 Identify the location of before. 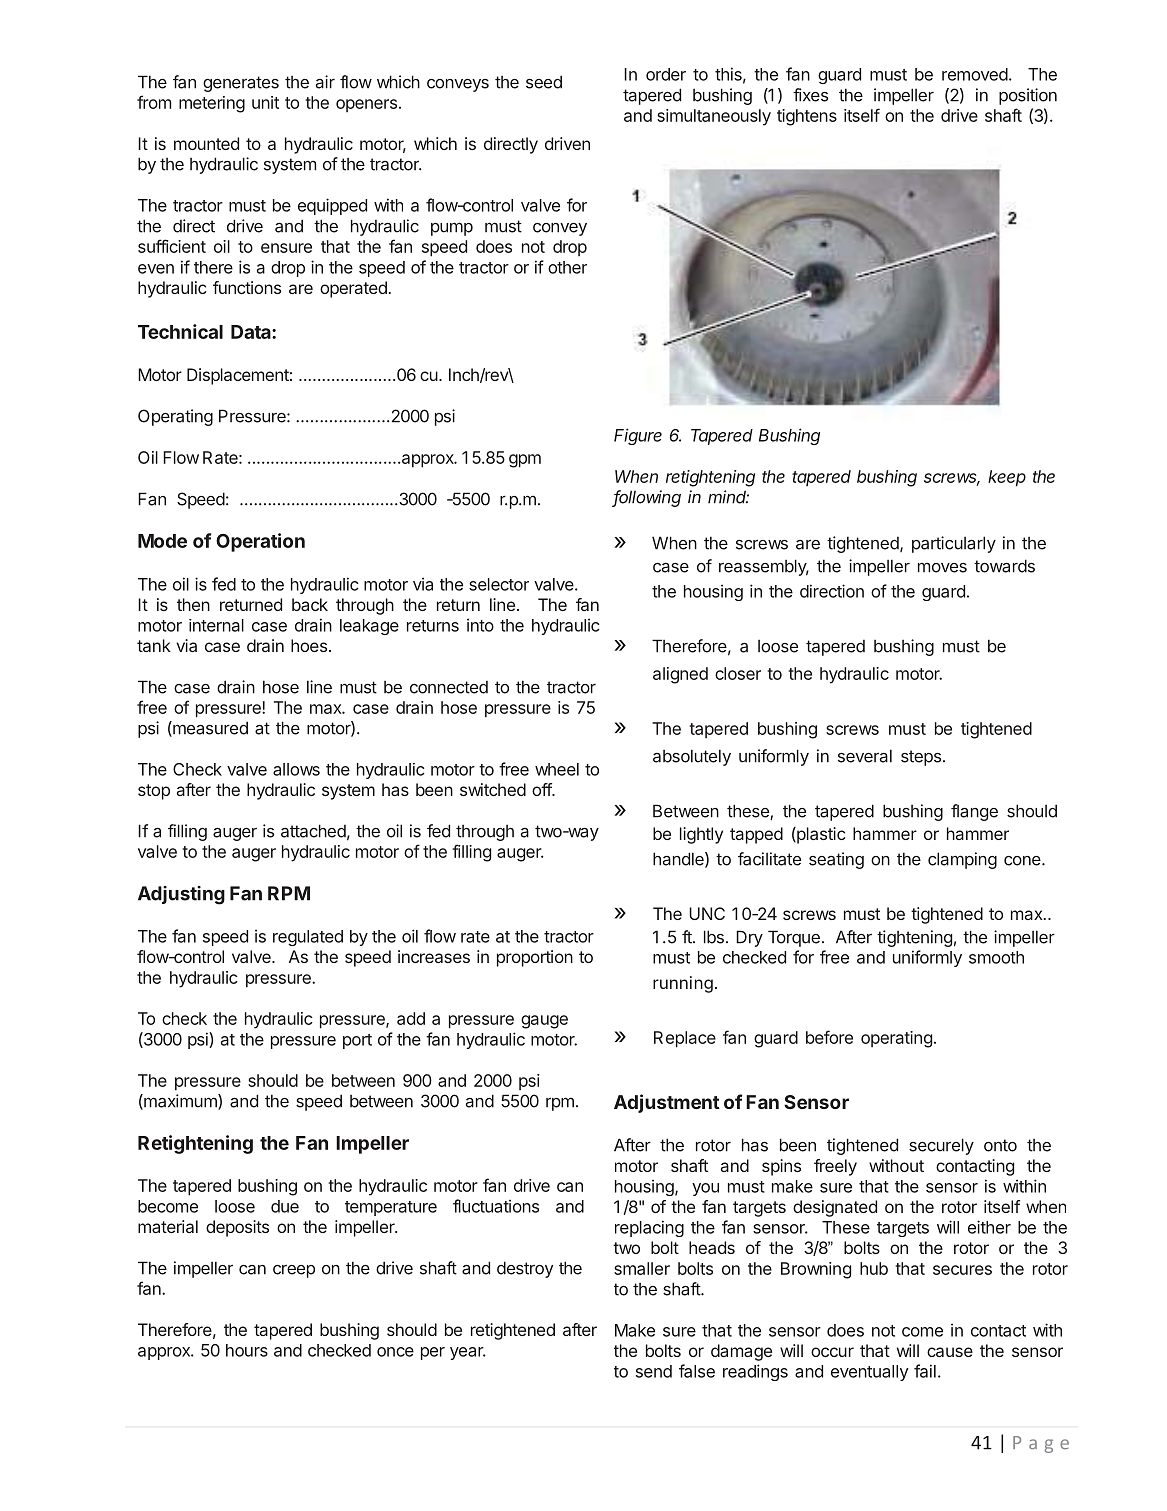
(829, 1037).
